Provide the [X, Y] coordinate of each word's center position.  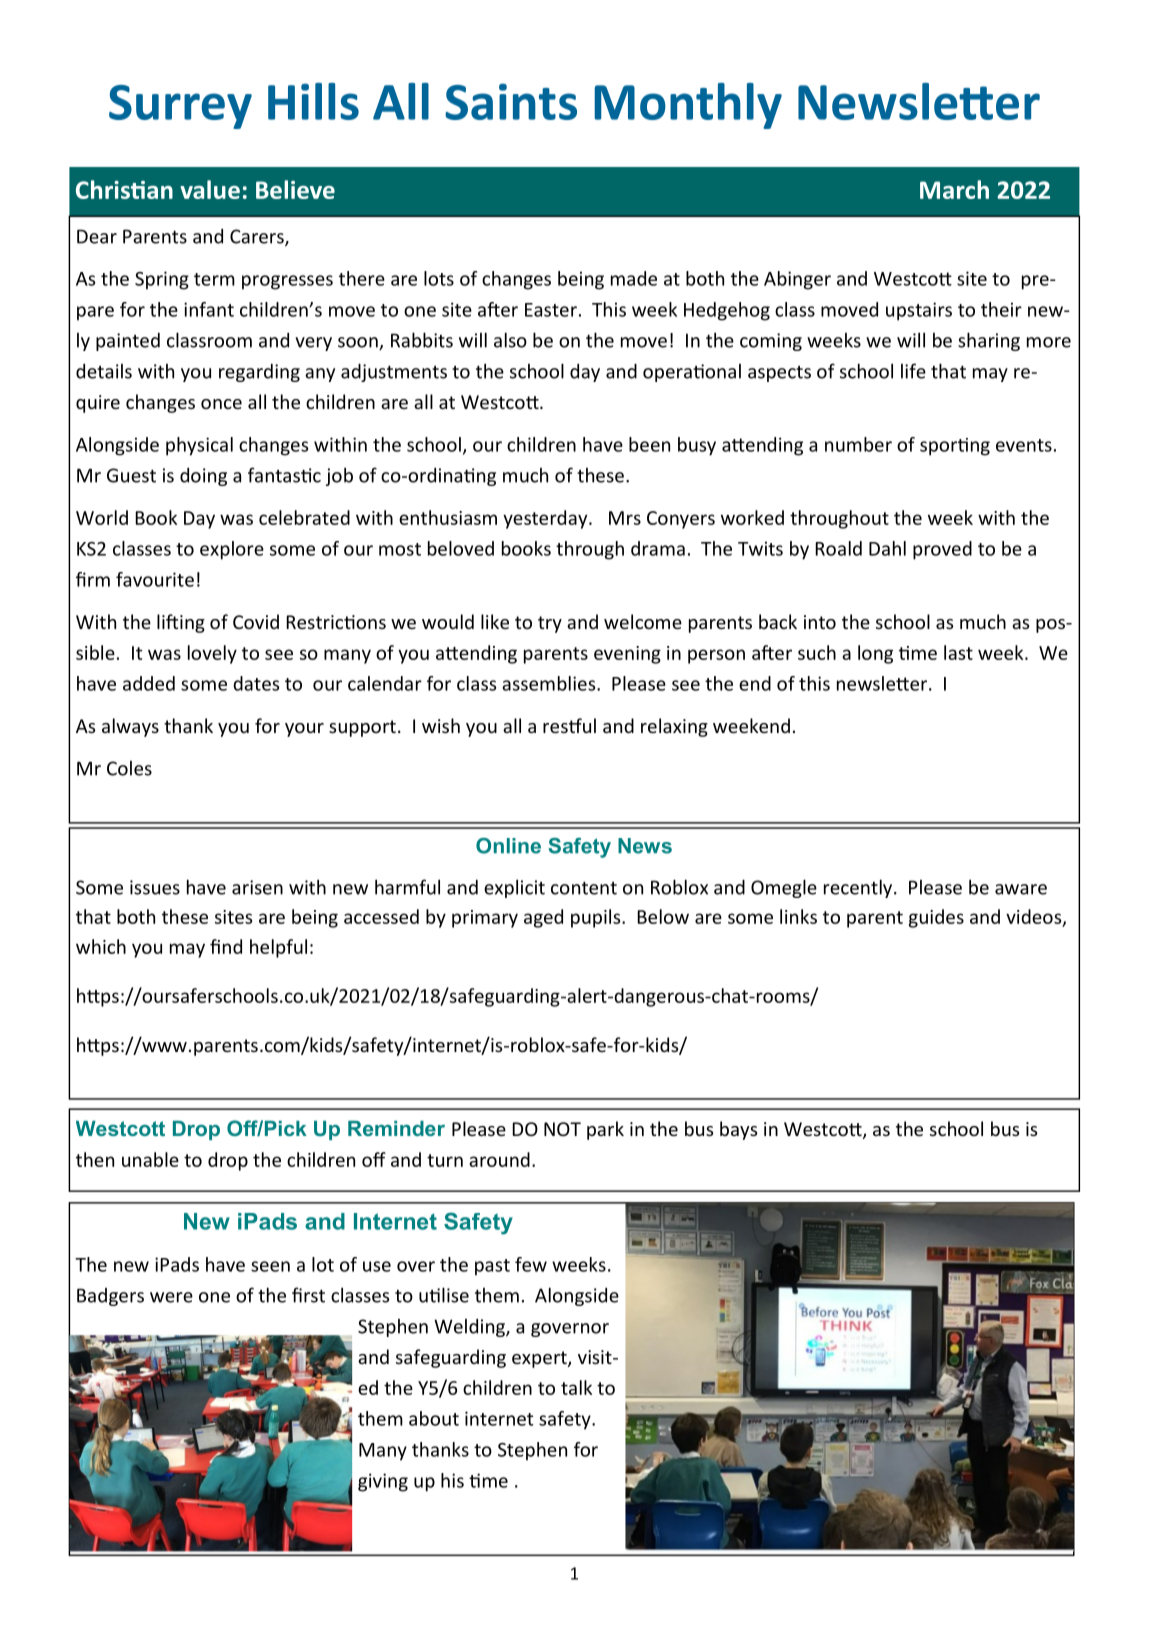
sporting [955, 447]
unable [150, 1159]
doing [203, 477]
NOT [562, 1129]
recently [859, 888]
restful [569, 725]
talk [576, 1387]
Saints [511, 101]
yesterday [546, 519]
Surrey [180, 107]
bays [738, 1130]
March [954, 189]
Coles [129, 768]
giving [383, 1482]
